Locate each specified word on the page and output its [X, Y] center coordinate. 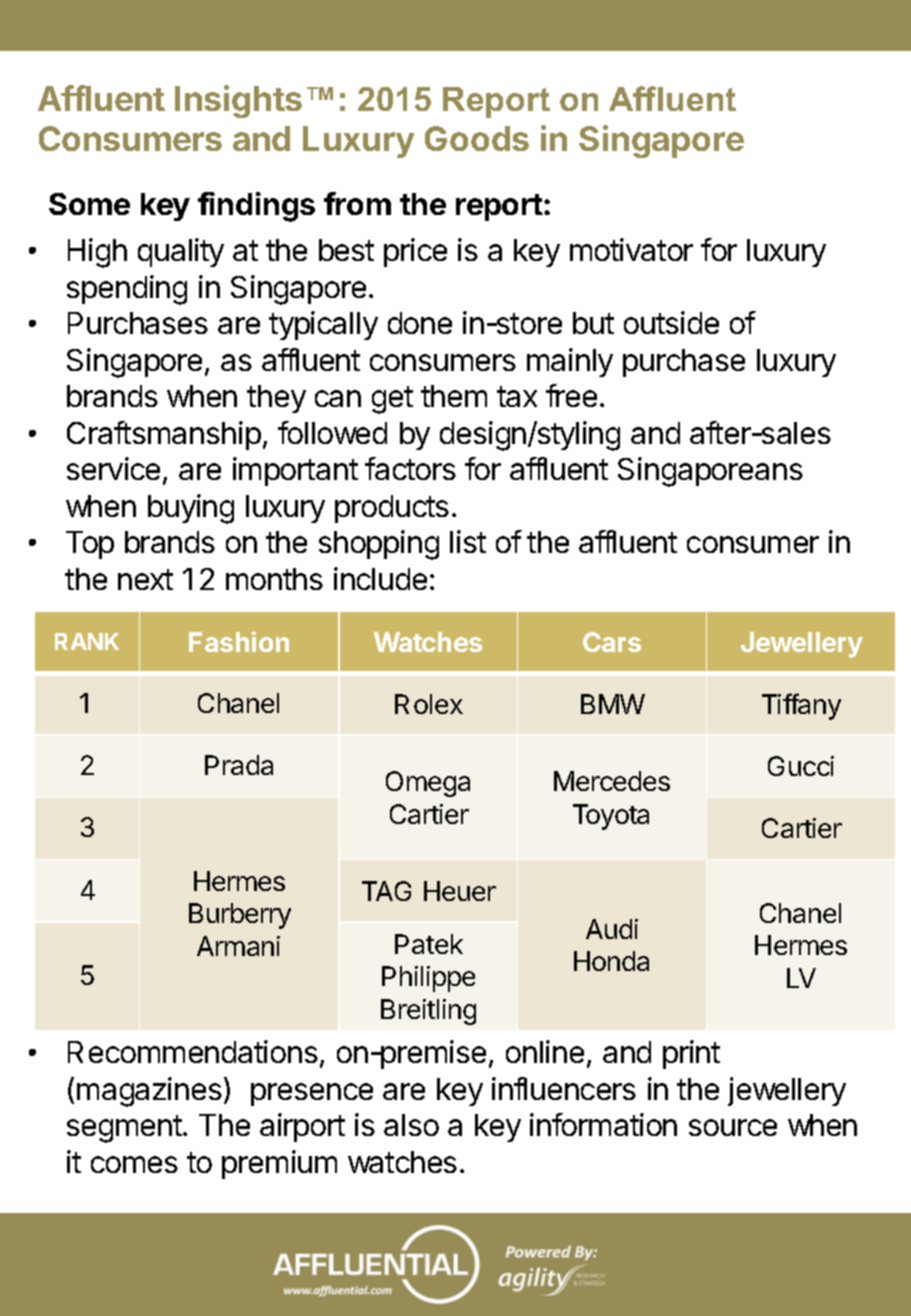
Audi [612, 929]
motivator [631, 249]
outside [671, 322]
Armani [238, 946]
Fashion [239, 641]
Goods [477, 138]
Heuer [460, 891]
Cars [612, 642]
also [411, 1125]
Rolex [429, 704]
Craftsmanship [164, 435]
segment [125, 1129]
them [454, 396]
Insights [238, 101]
